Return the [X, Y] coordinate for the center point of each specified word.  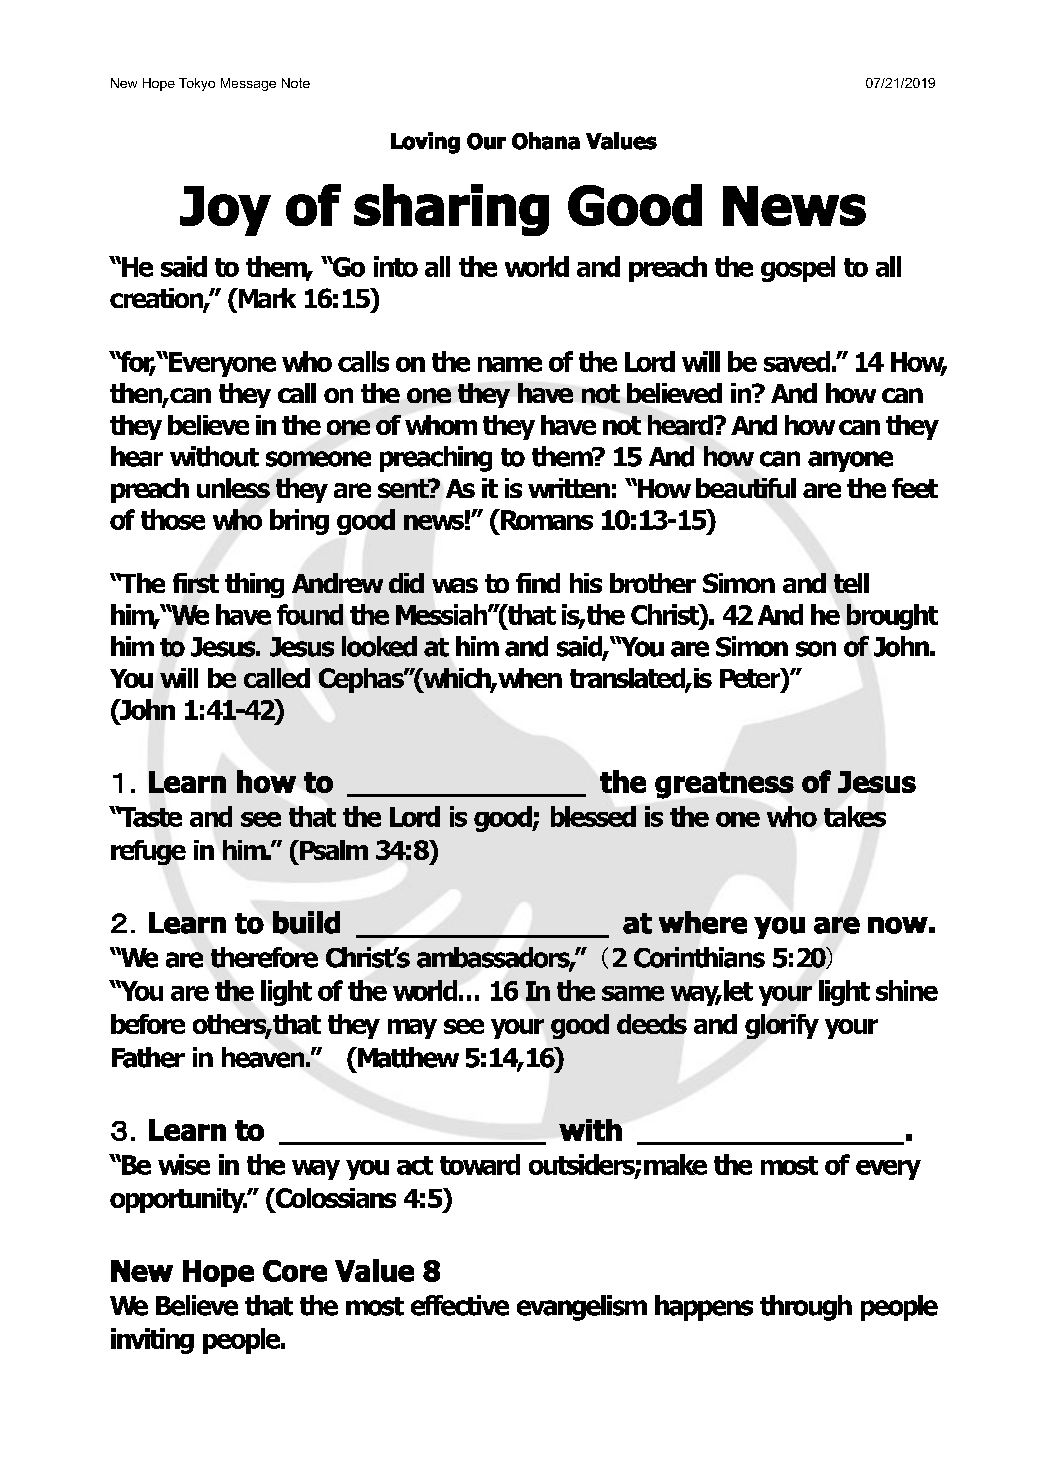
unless [233, 488]
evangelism [582, 1308]
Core [295, 1271]
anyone [850, 461]
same [633, 993]
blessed [593, 816]
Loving [425, 143]
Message [248, 84]
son [816, 649]
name [510, 364]
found [310, 614]
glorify [782, 1026]
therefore [264, 957]
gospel [798, 269]
